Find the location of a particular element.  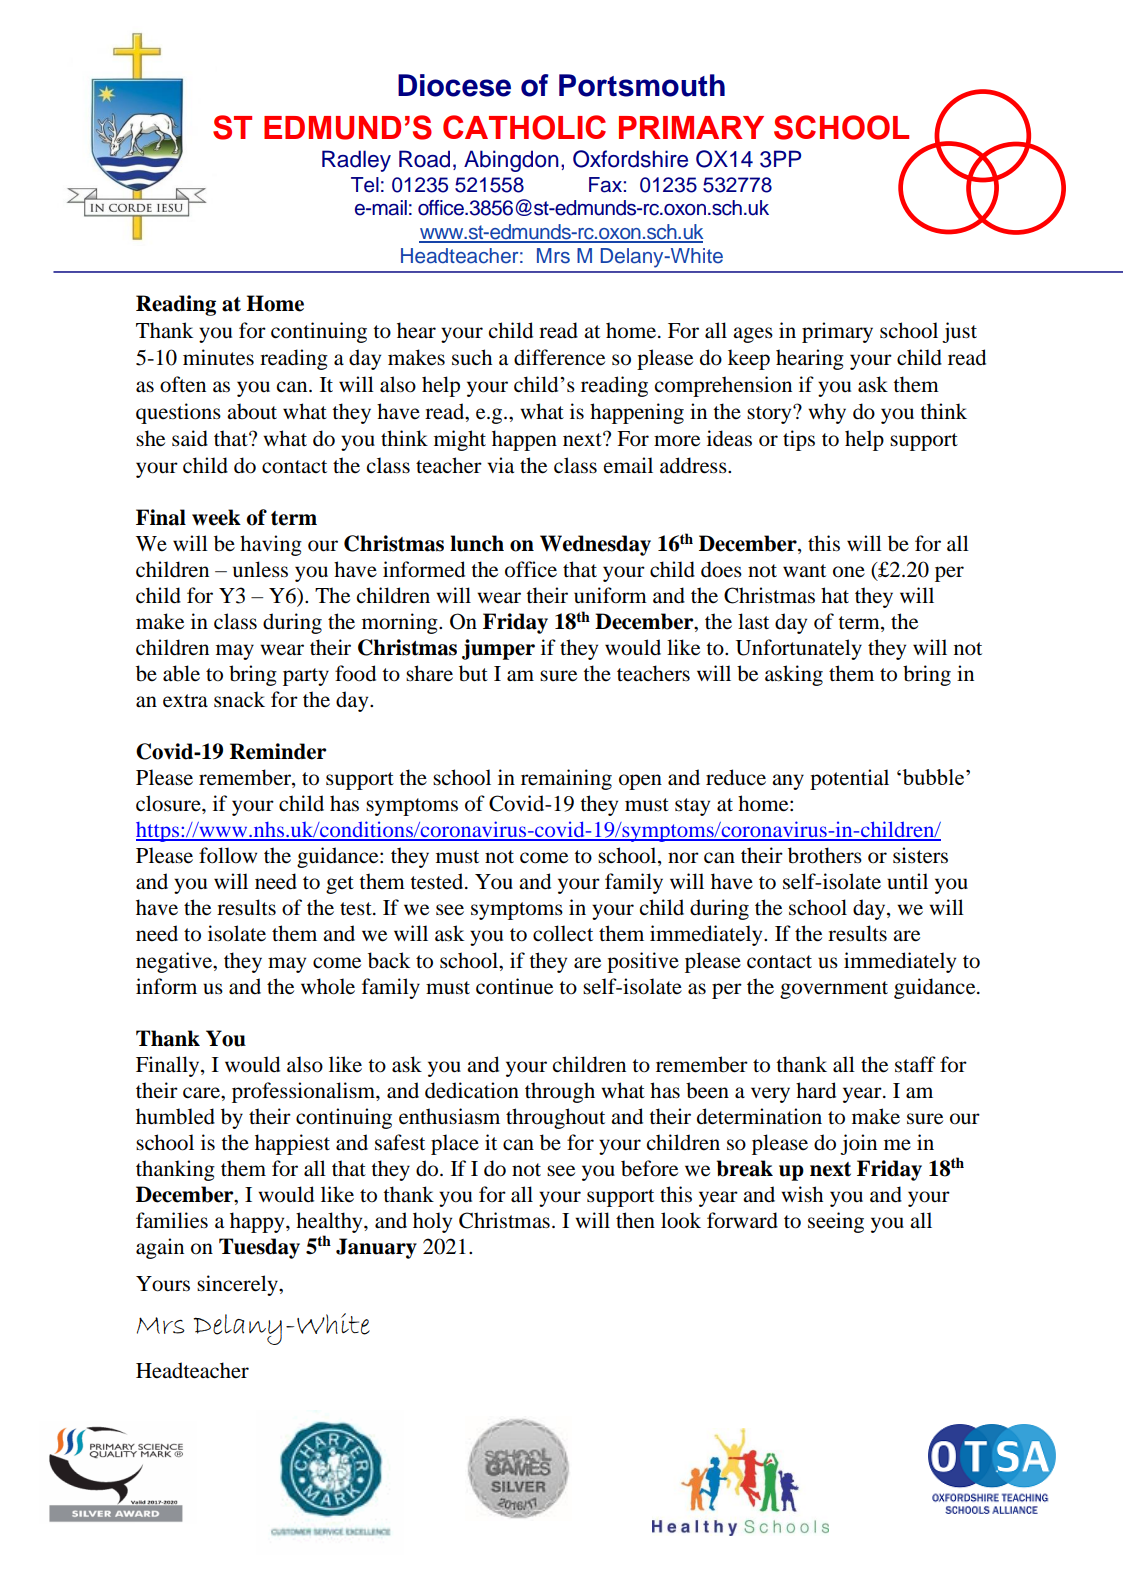

CATHOLIC is located at coordinates (524, 127).
